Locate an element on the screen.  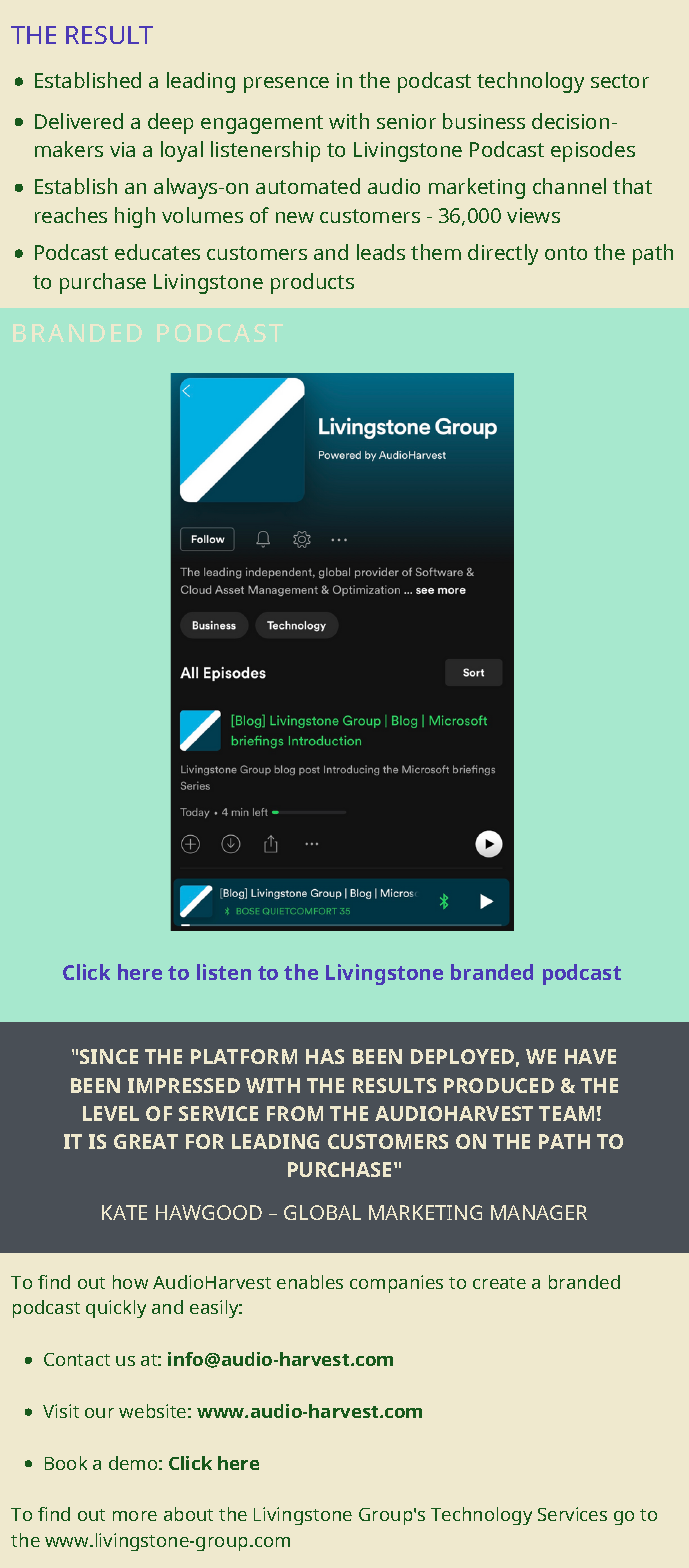
products is located at coordinates (312, 283).
